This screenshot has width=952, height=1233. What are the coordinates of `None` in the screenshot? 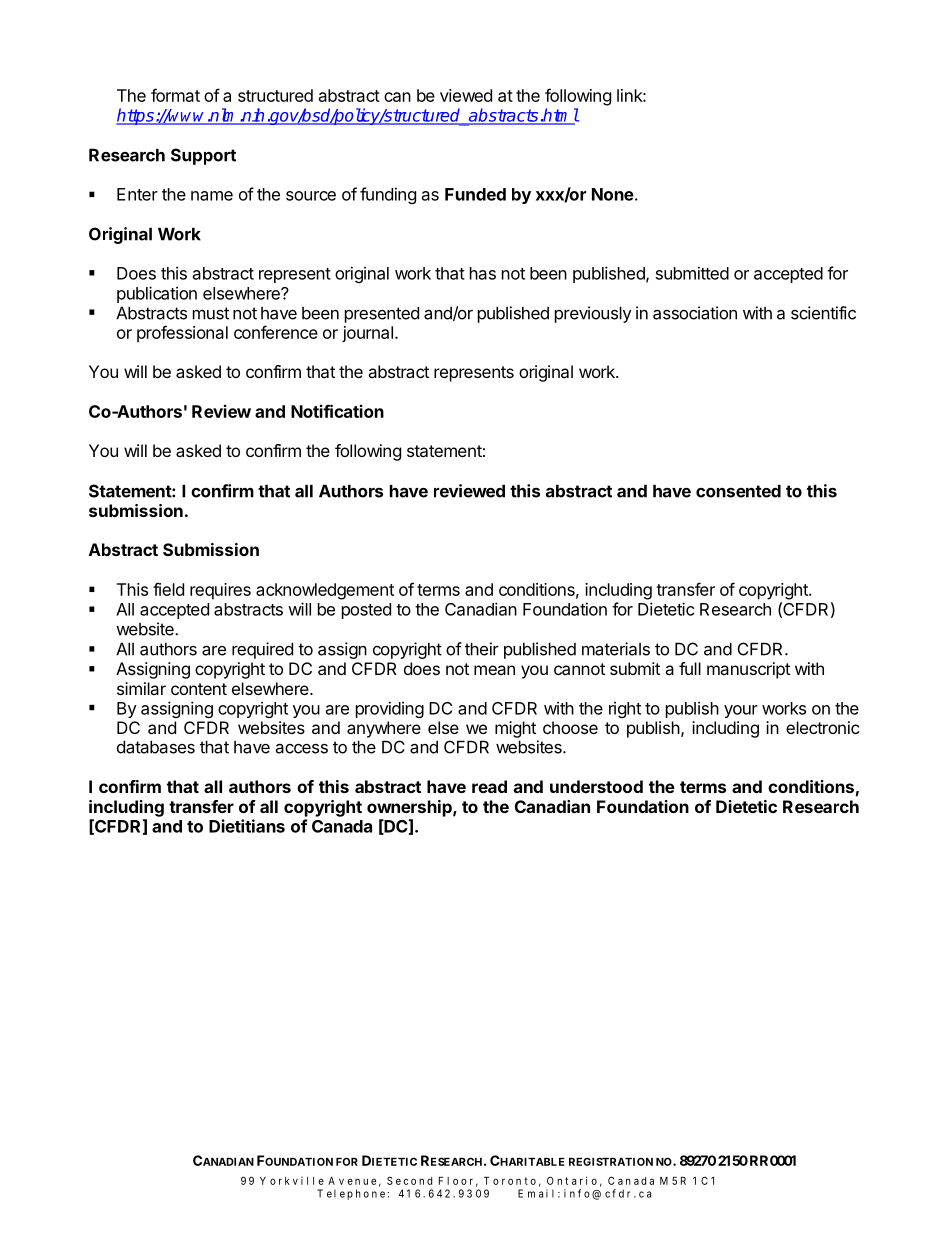 It's located at (613, 194).
